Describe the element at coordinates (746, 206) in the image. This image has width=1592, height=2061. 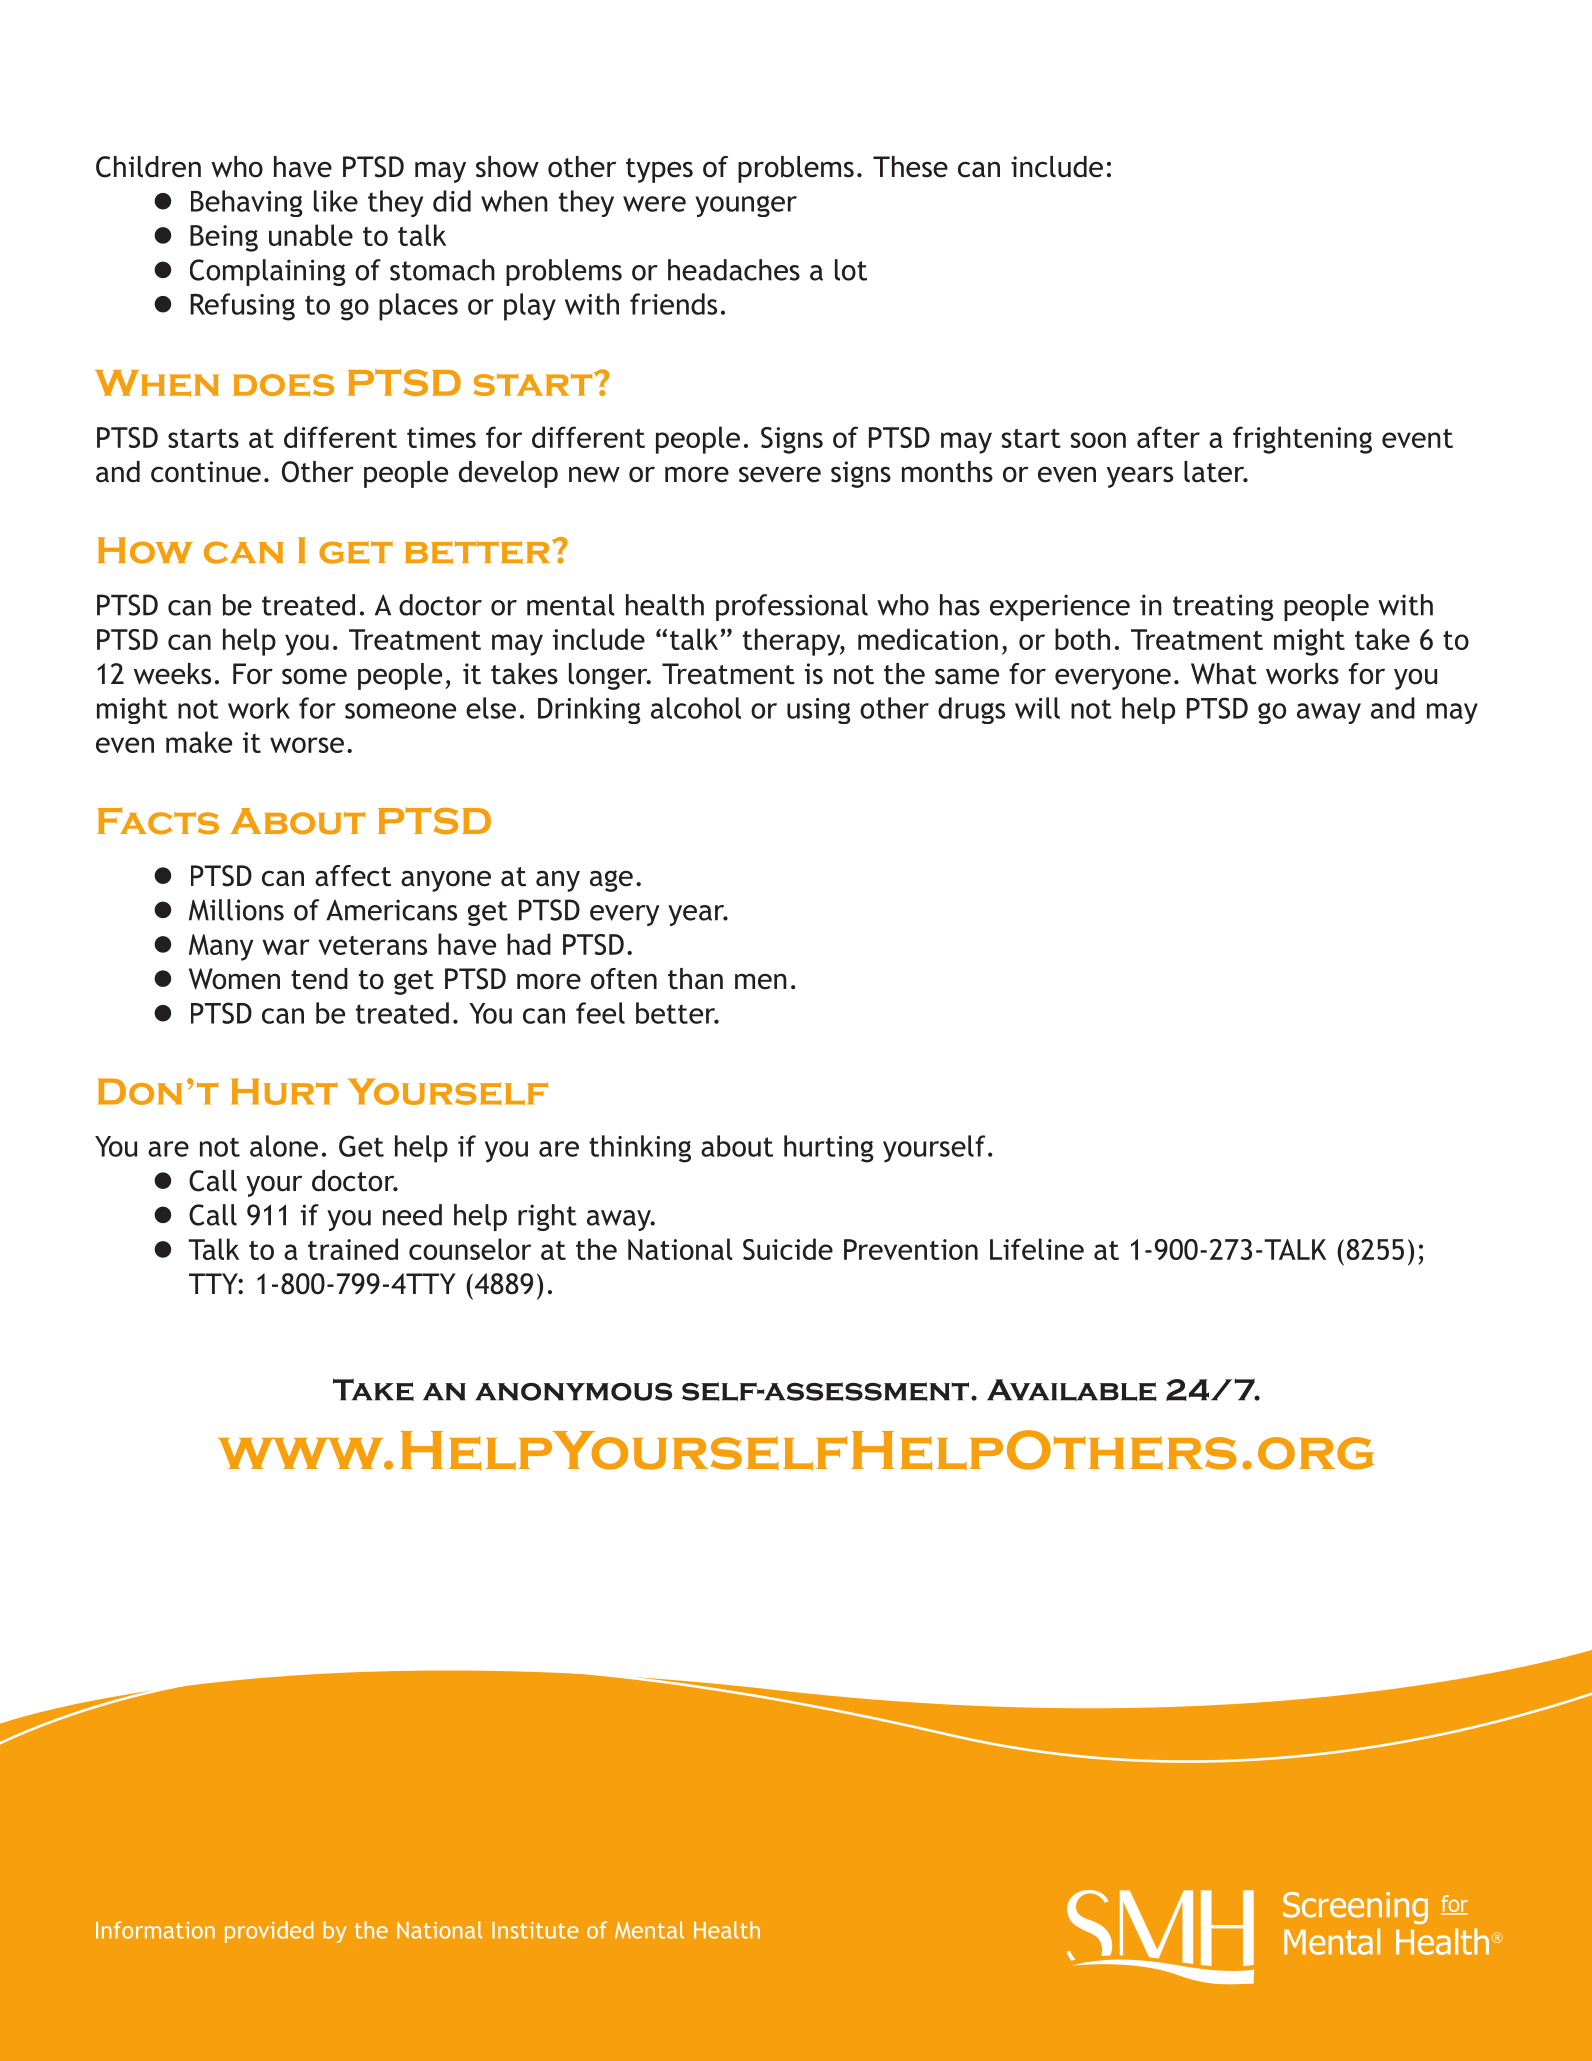
I see `younger` at that location.
